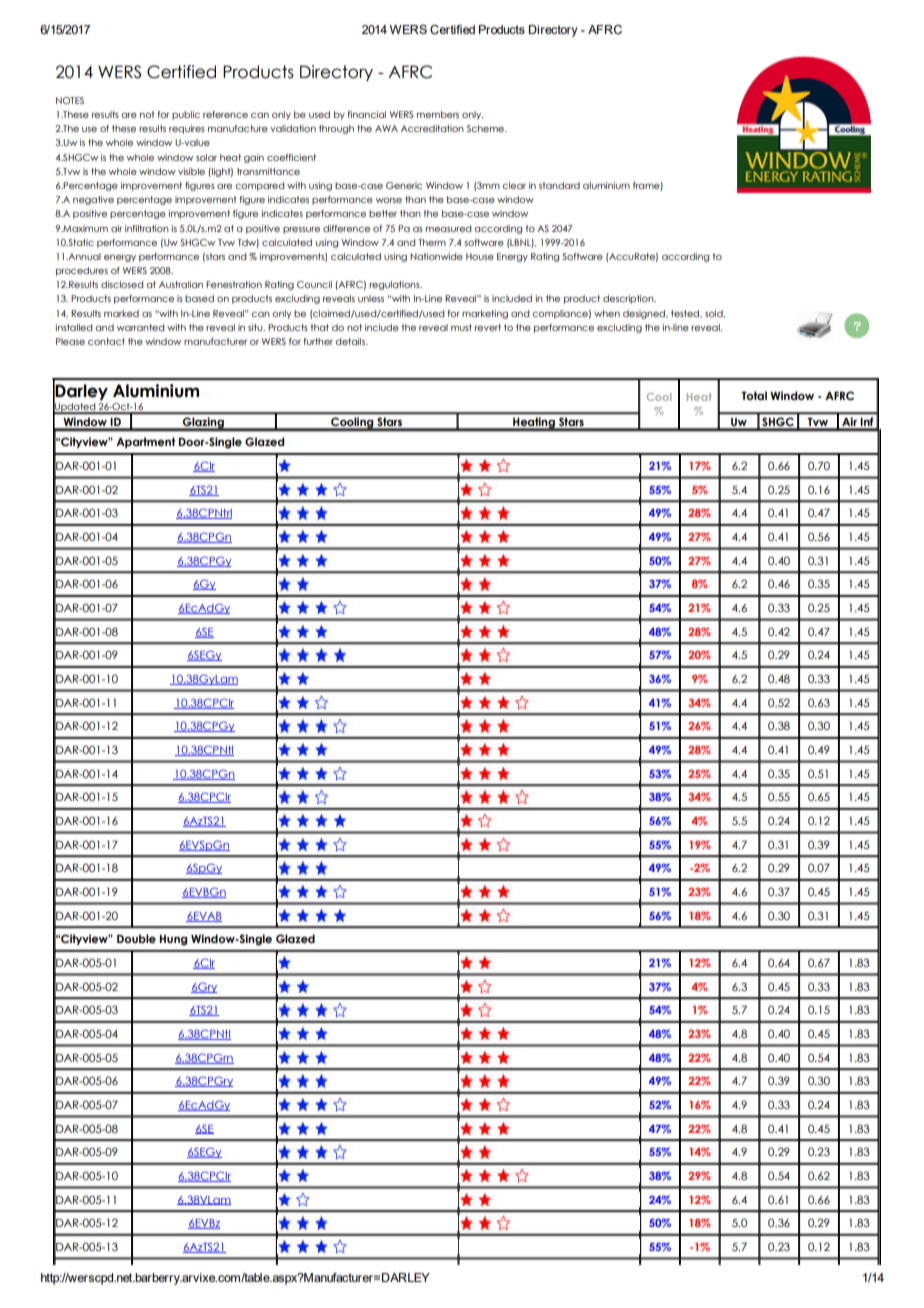 The width and height of the page is (924, 1308). What do you see at coordinates (145, 442) in the page?
I see `Apartment` at bounding box center [145, 442].
